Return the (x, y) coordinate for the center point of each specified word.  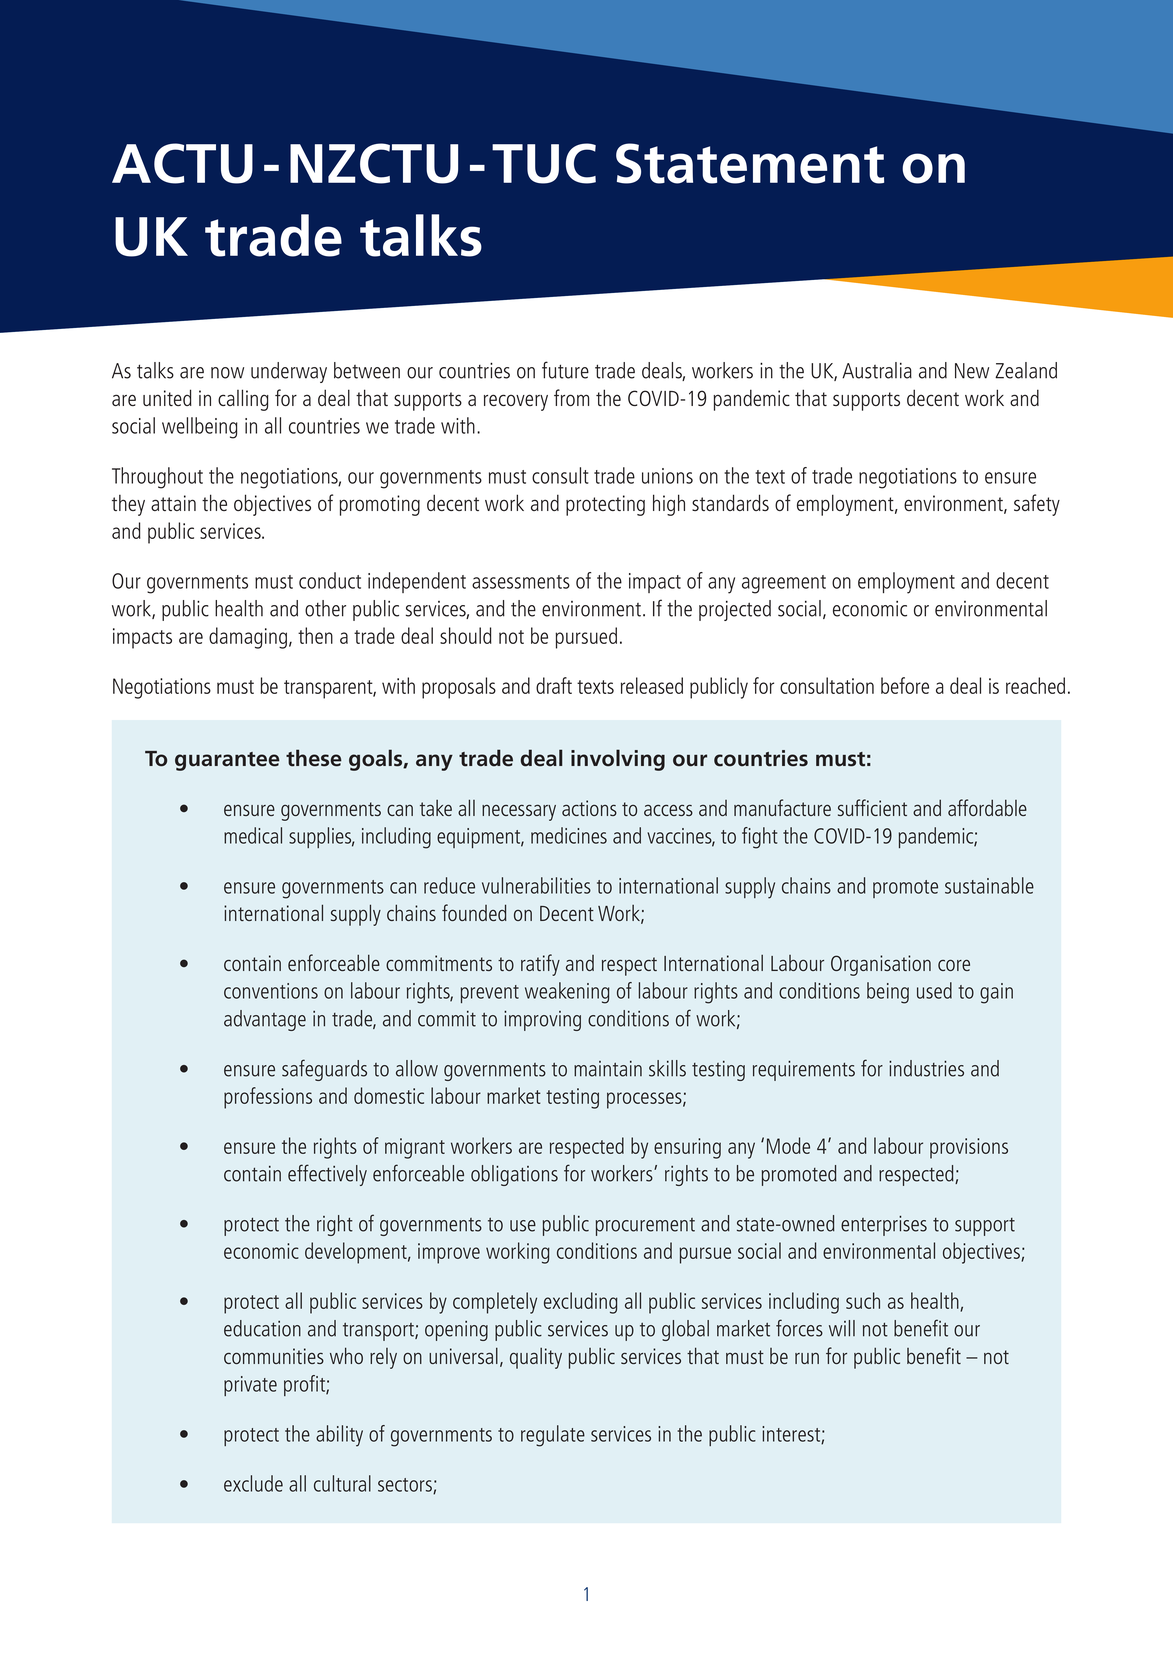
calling (243, 400)
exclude (253, 1483)
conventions (271, 991)
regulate (553, 1436)
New (972, 371)
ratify (540, 965)
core (954, 965)
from (571, 397)
